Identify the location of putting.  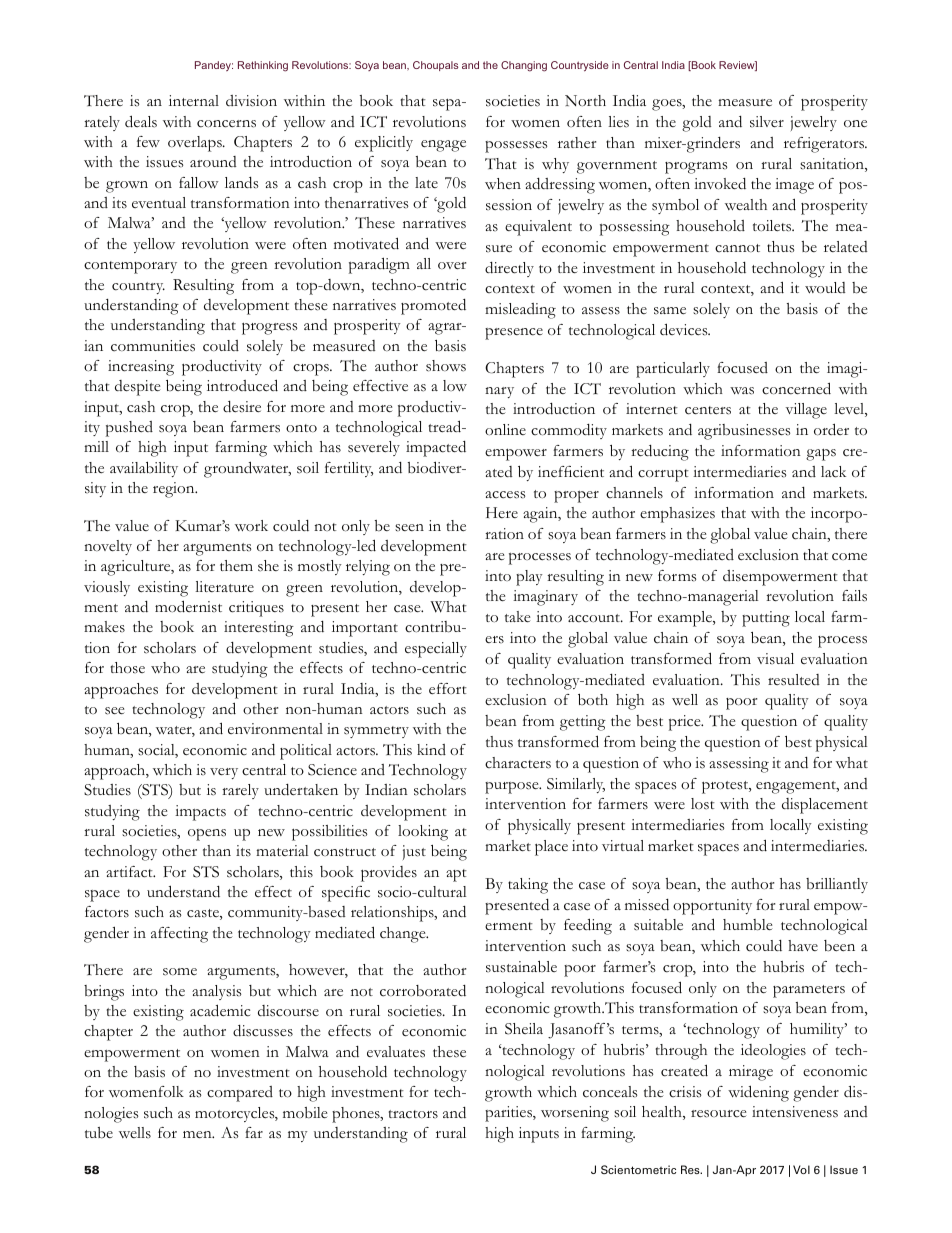
(766, 619).
